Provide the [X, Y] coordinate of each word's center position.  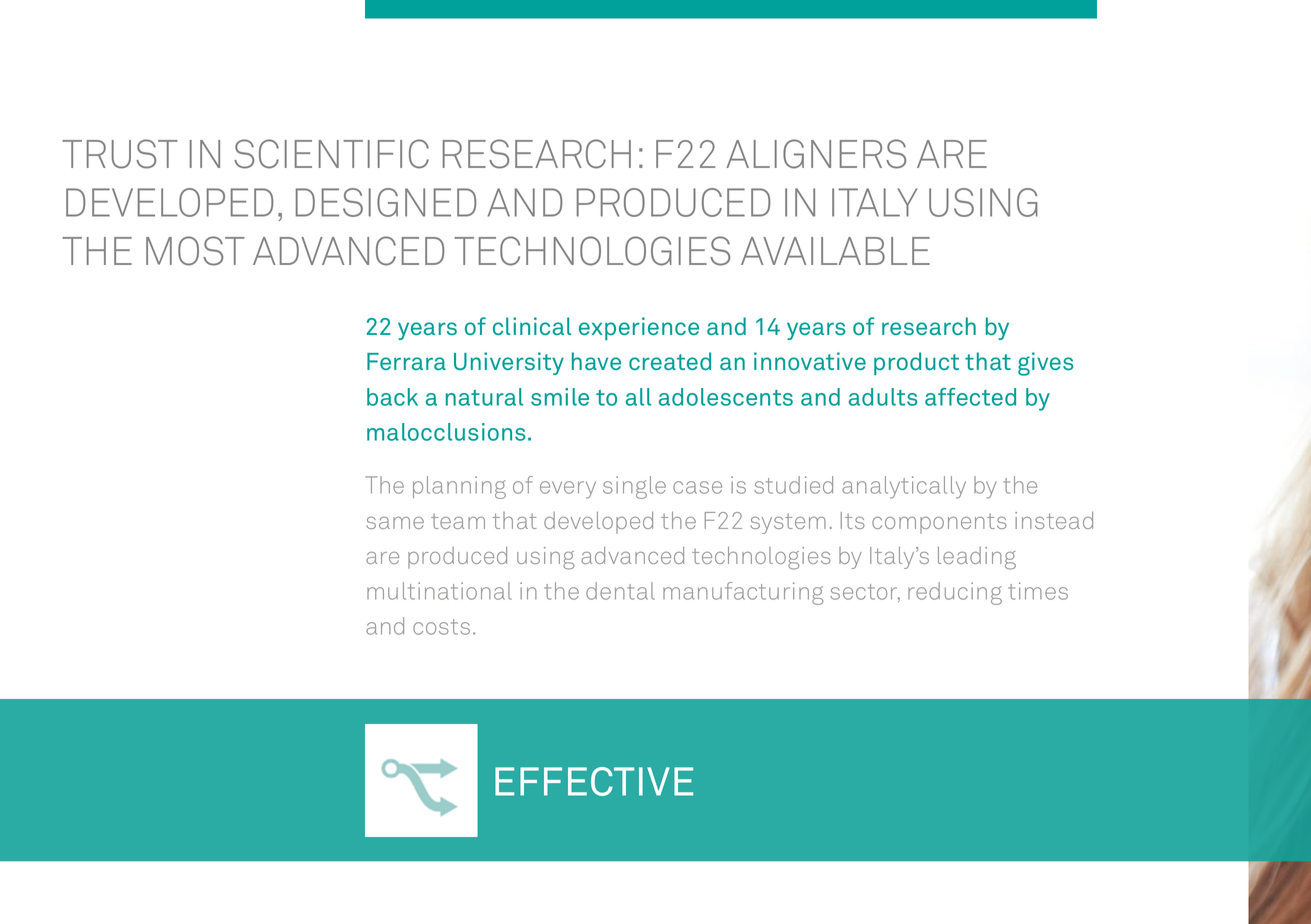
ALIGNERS [816, 154]
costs [441, 627]
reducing [955, 593]
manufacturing [743, 593]
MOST [195, 251]
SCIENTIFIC [331, 154]
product [916, 363]
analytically [904, 487]
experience [639, 328]
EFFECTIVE [594, 781]
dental [620, 591]
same [395, 523]
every [568, 490]
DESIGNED [386, 202]
